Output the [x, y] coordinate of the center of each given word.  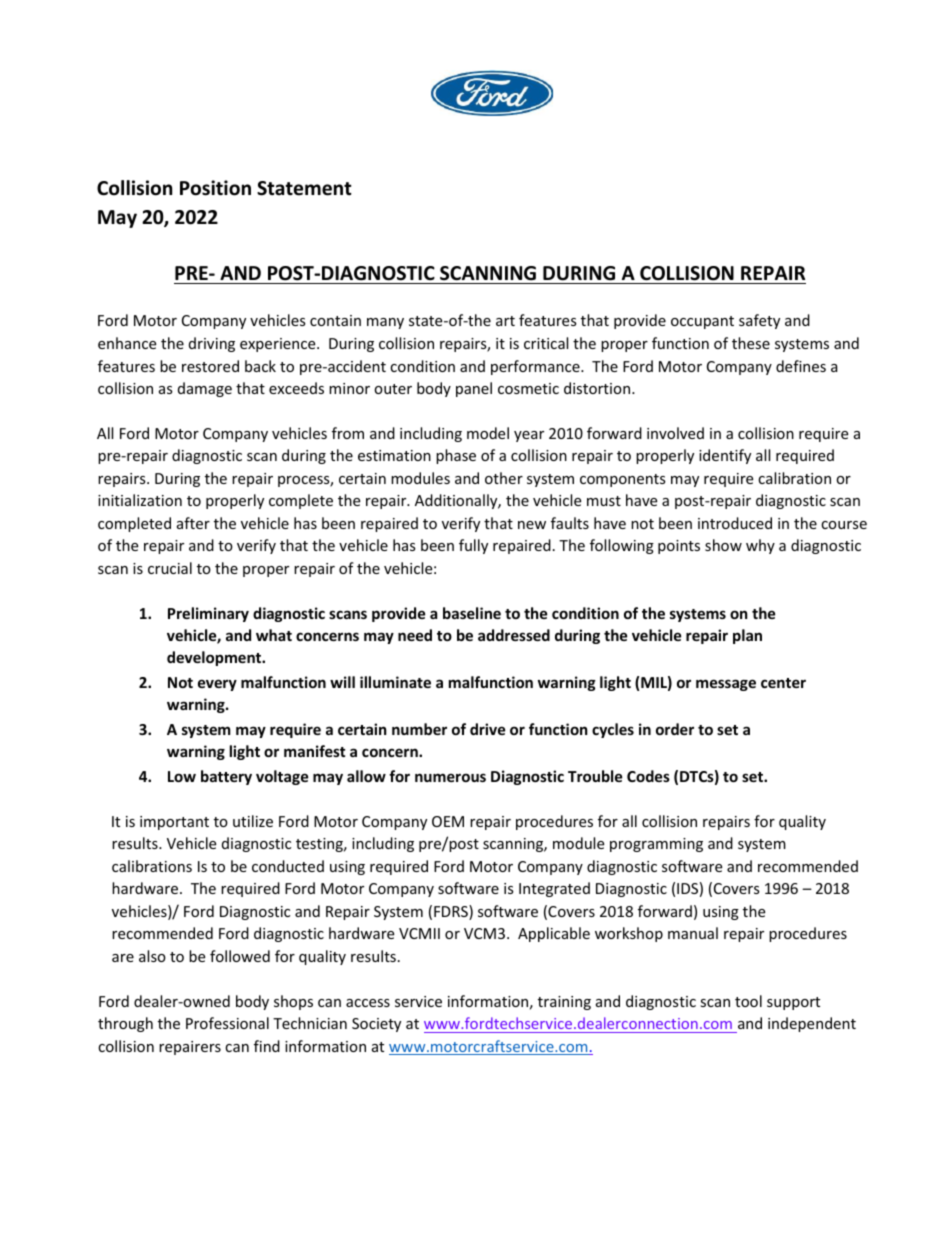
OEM [448, 821]
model [488, 433]
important [174, 823]
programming [656, 845]
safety [759, 321]
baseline [472, 613]
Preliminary [208, 614]
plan [747, 636]
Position [215, 188]
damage [205, 389]
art [505, 321]
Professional [227, 1023]
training [564, 1003]
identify [725, 456]
